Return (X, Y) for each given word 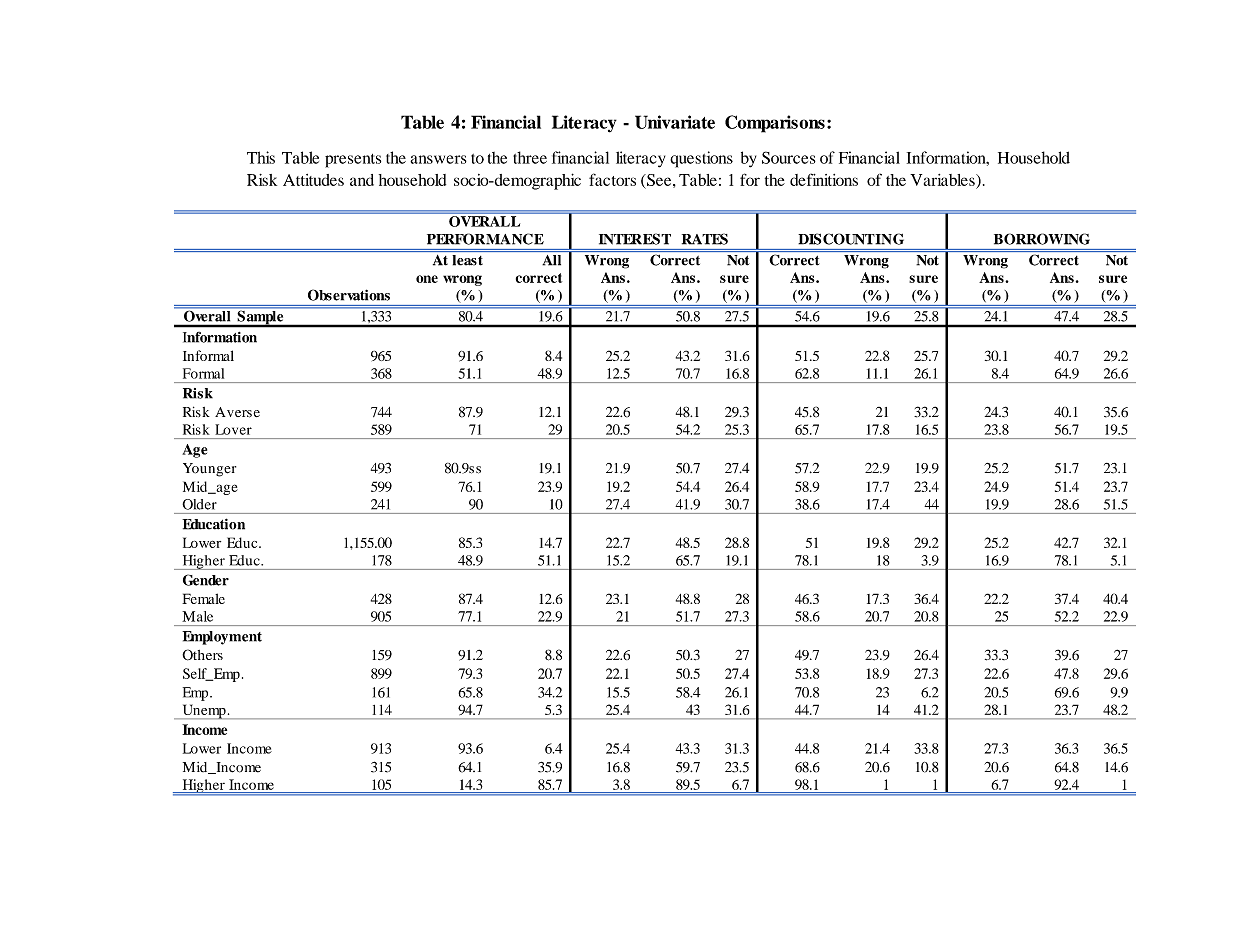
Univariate (675, 122)
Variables (943, 180)
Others (202, 655)
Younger (209, 470)
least (467, 260)
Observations (349, 295)
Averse (237, 412)
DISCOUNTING (851, 239)
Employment (222, 638)
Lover (233, 429)
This (261, 157)
